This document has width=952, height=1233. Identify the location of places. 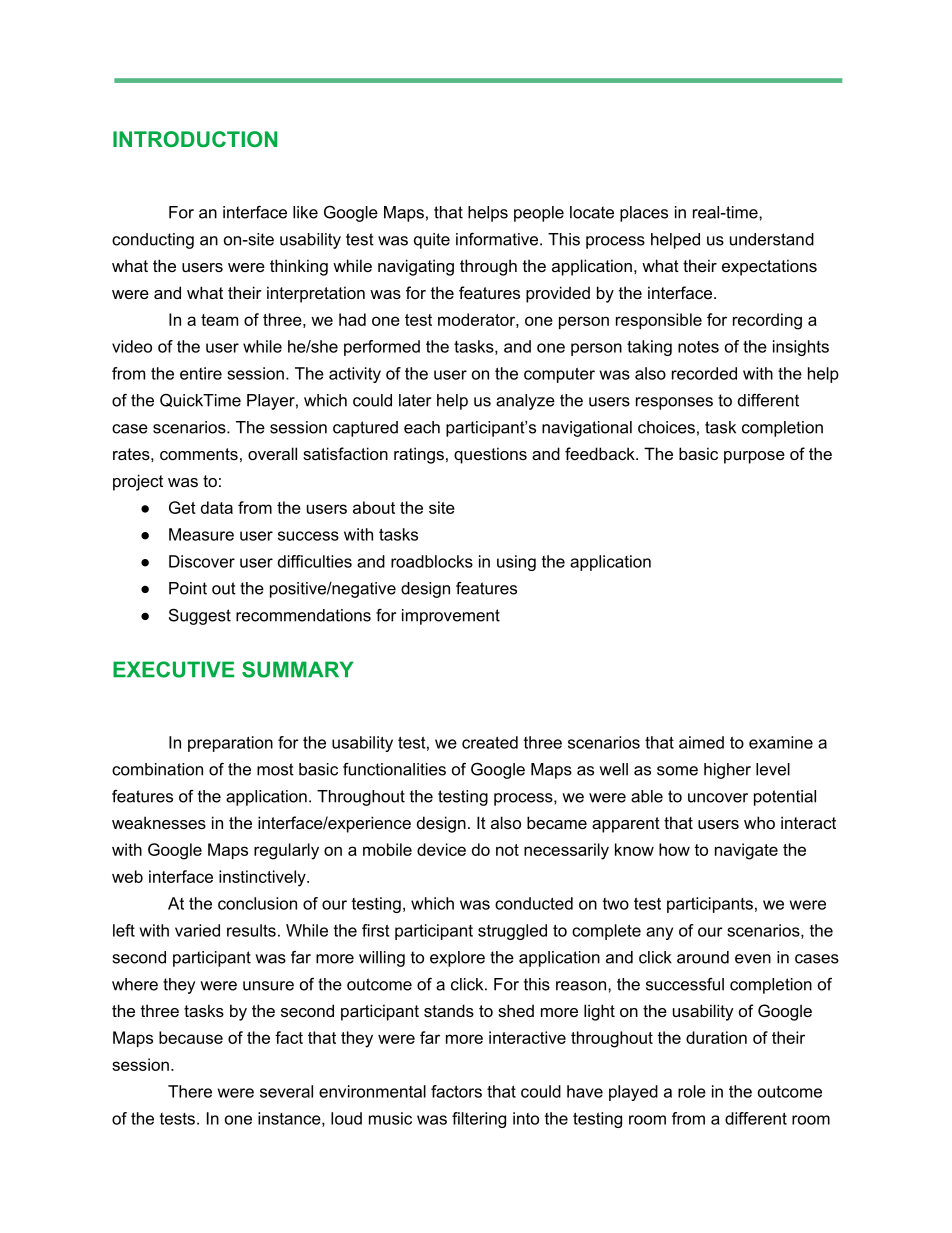
(644, 214).
